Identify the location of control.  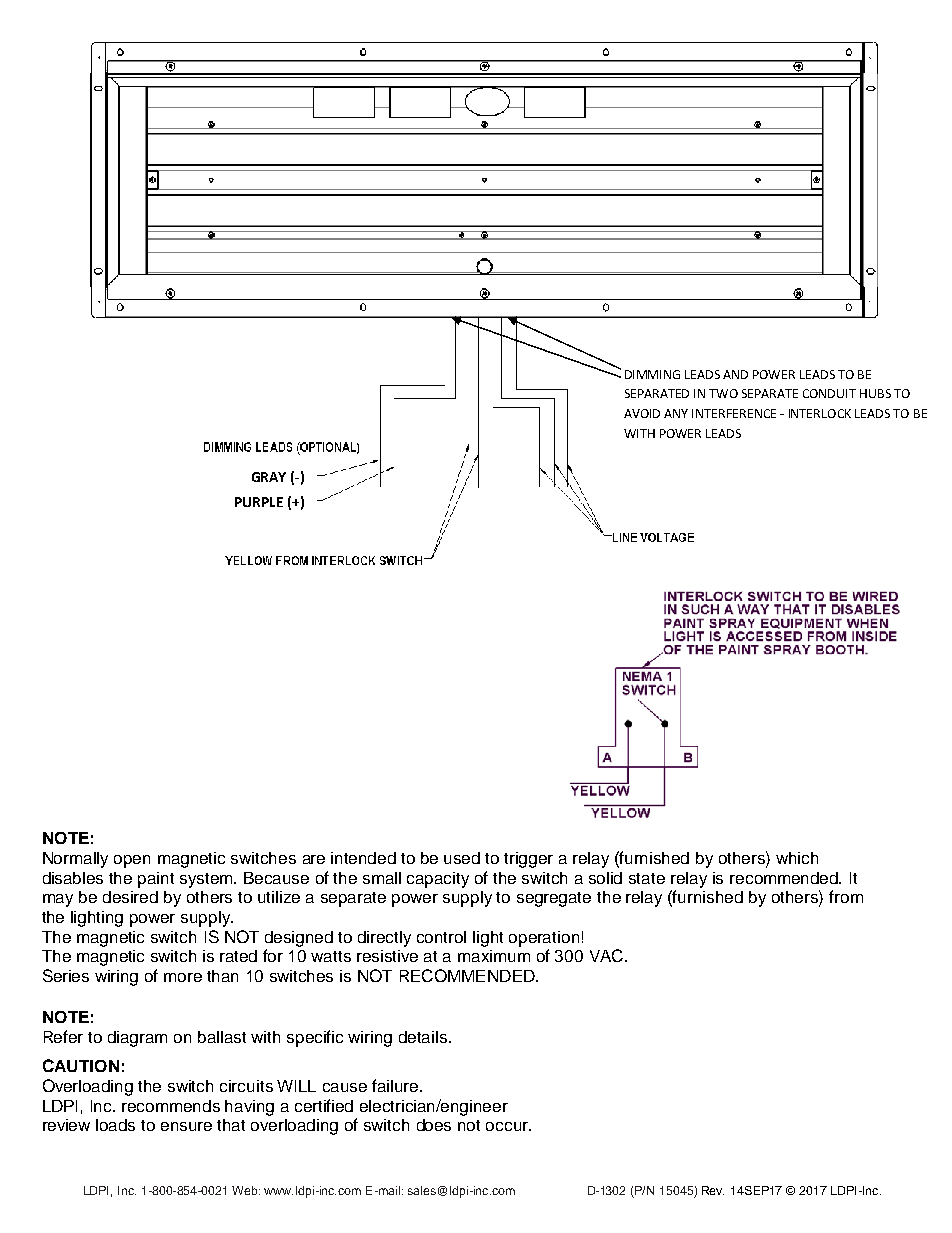
(441, 937).
